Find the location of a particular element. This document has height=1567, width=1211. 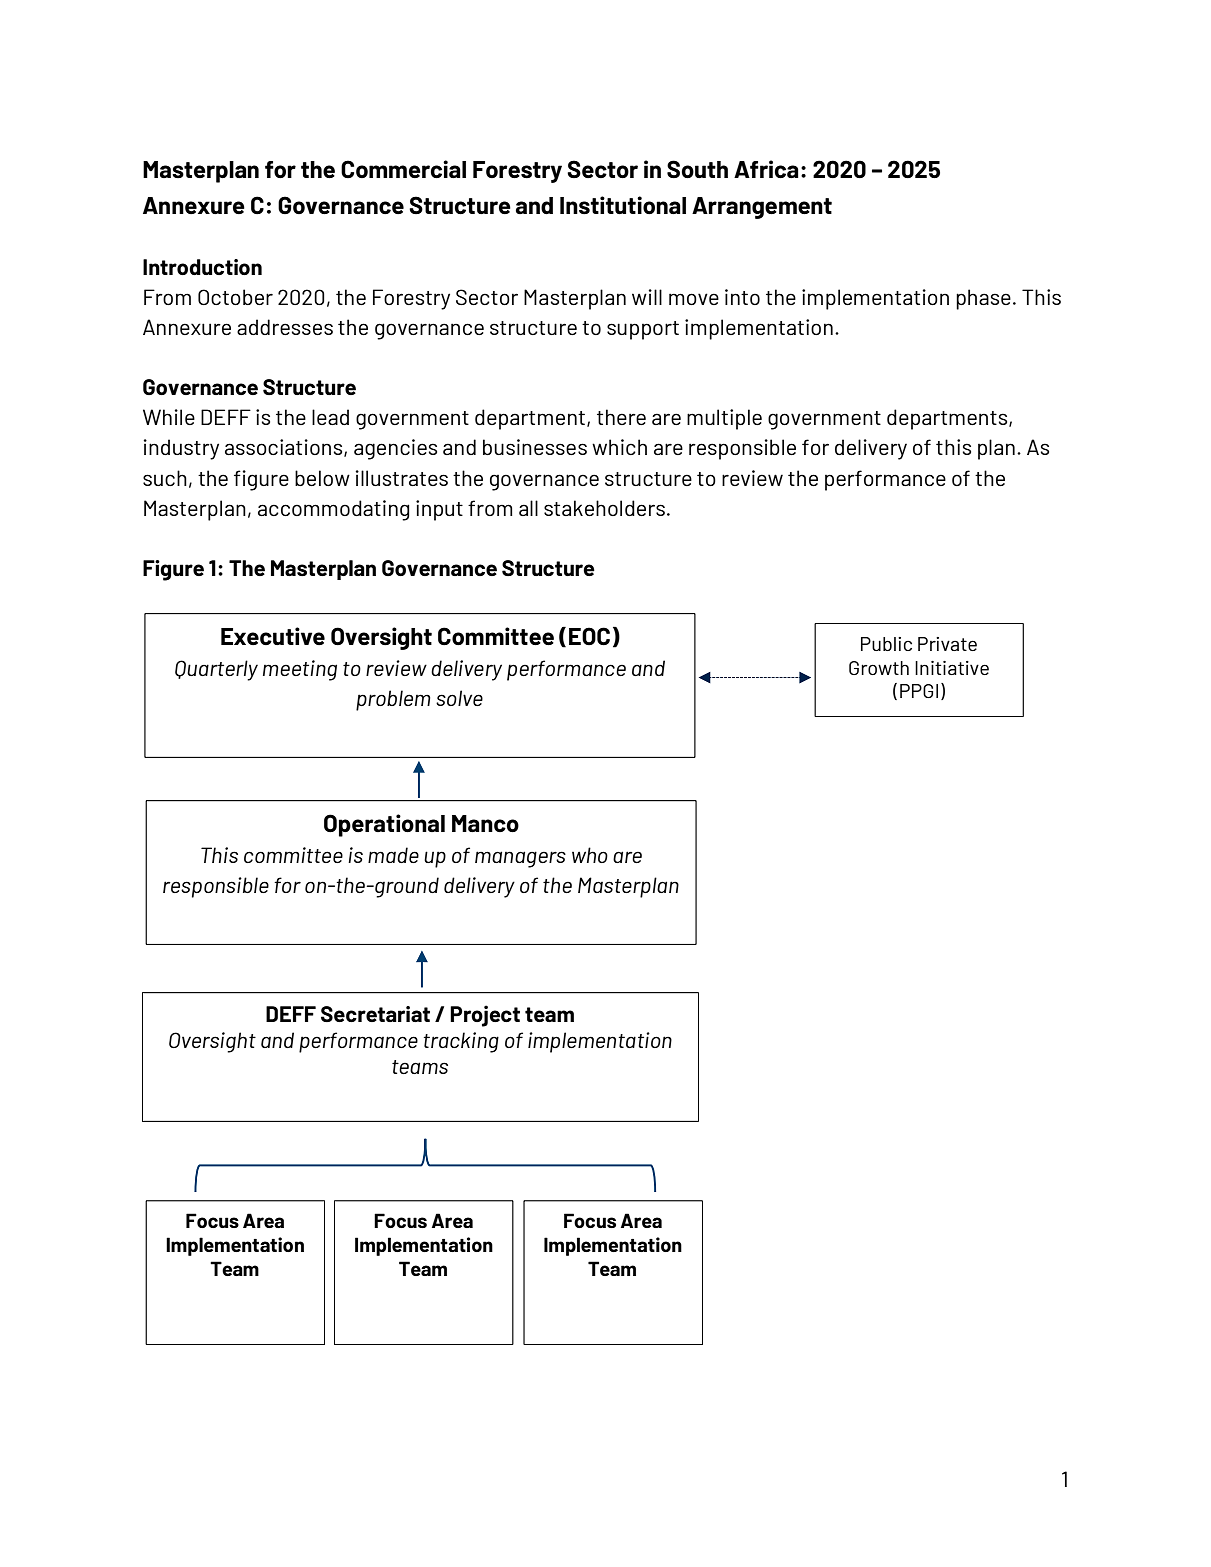

Introduction is located at coordinates (202, 267).
